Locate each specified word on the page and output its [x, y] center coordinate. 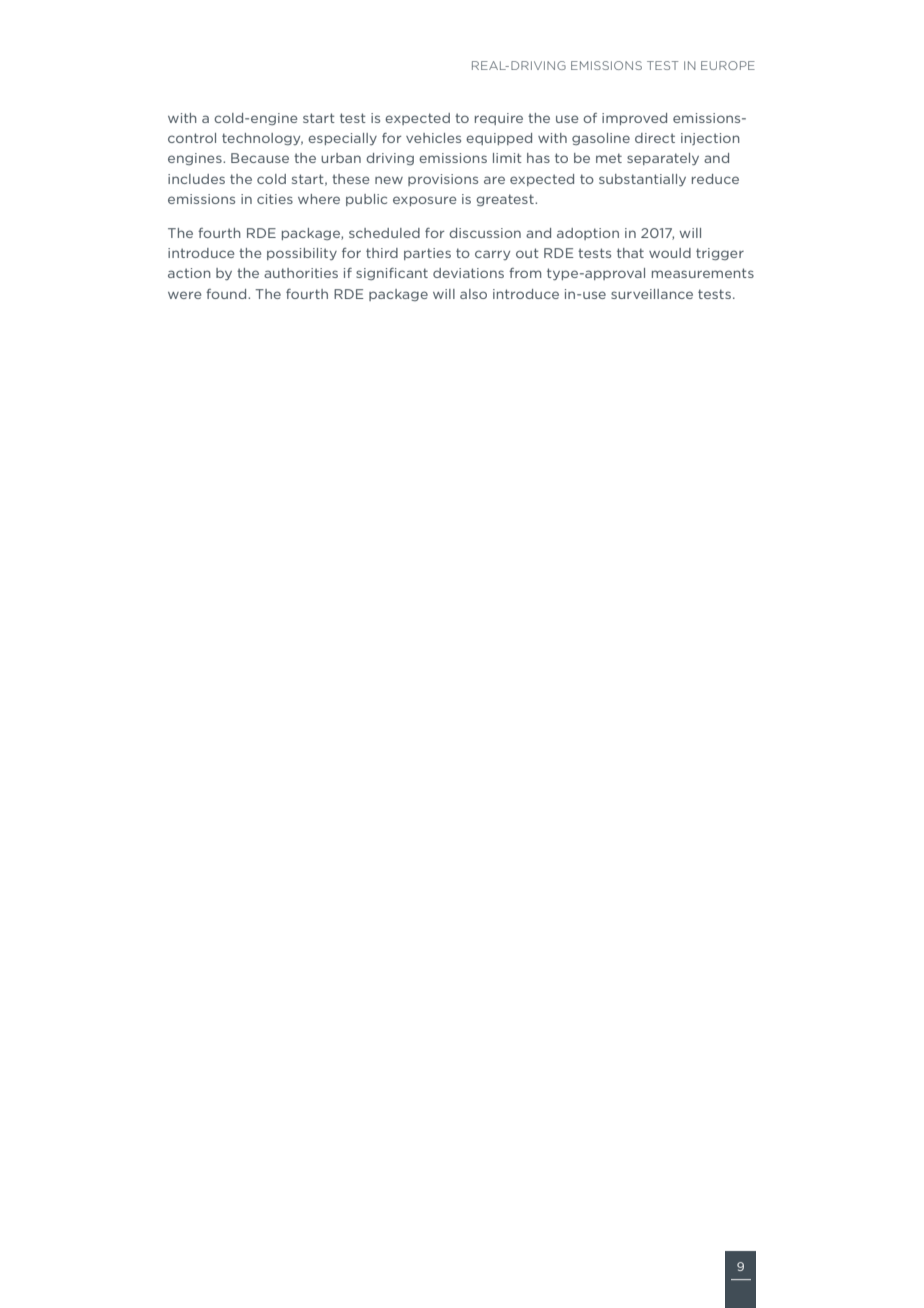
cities [275, 199]
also [473, 294]
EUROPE [728, 65]
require [499, 119]
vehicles [433, 138]
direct [655, 138]
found [227, 294]
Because [260, 158]
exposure [424, 201]
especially [342, 139]
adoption [588, 234]
